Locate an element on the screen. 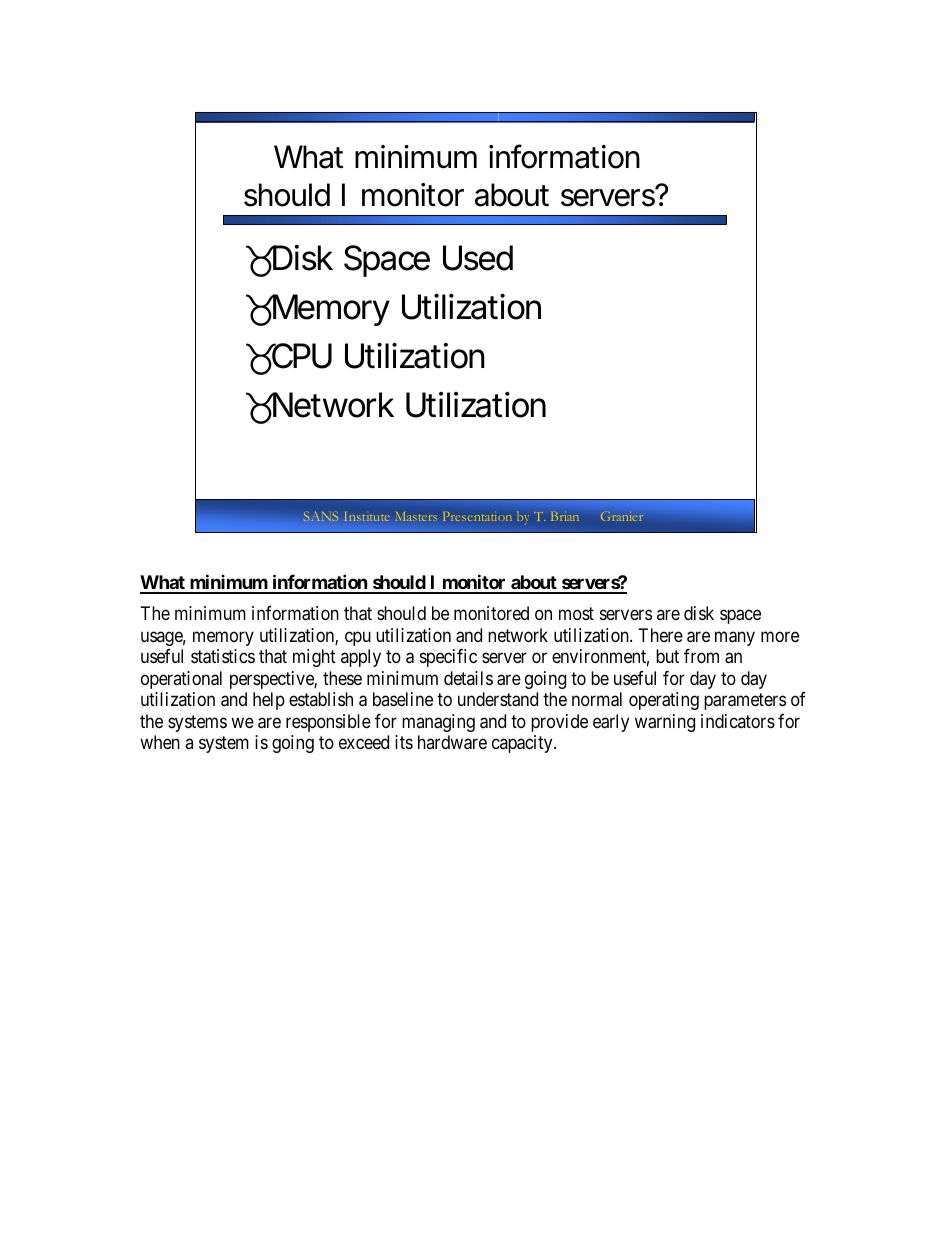 The height and width of the screenshot is (1233, 952). many is located at coordinates (735, 638).
